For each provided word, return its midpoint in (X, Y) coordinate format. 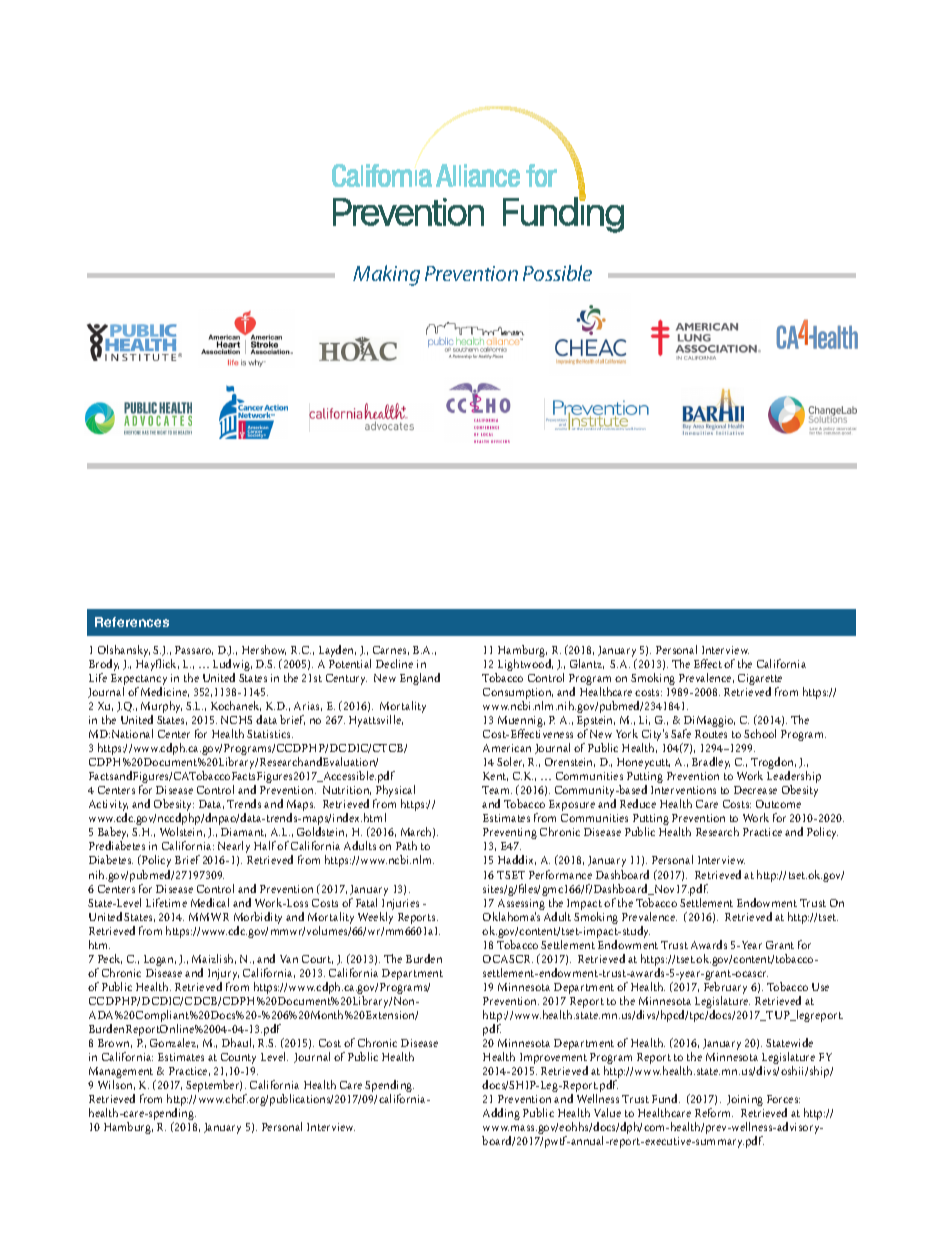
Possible (557, 273)
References (132, 622)
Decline (394, 663)
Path (406, 845)
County (238, 1058)
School (760, 733)
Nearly (234, 849)
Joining (745, 1100)
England (420, 679)
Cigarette (760, 681)
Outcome (778, 804)
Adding (501, 1114)
